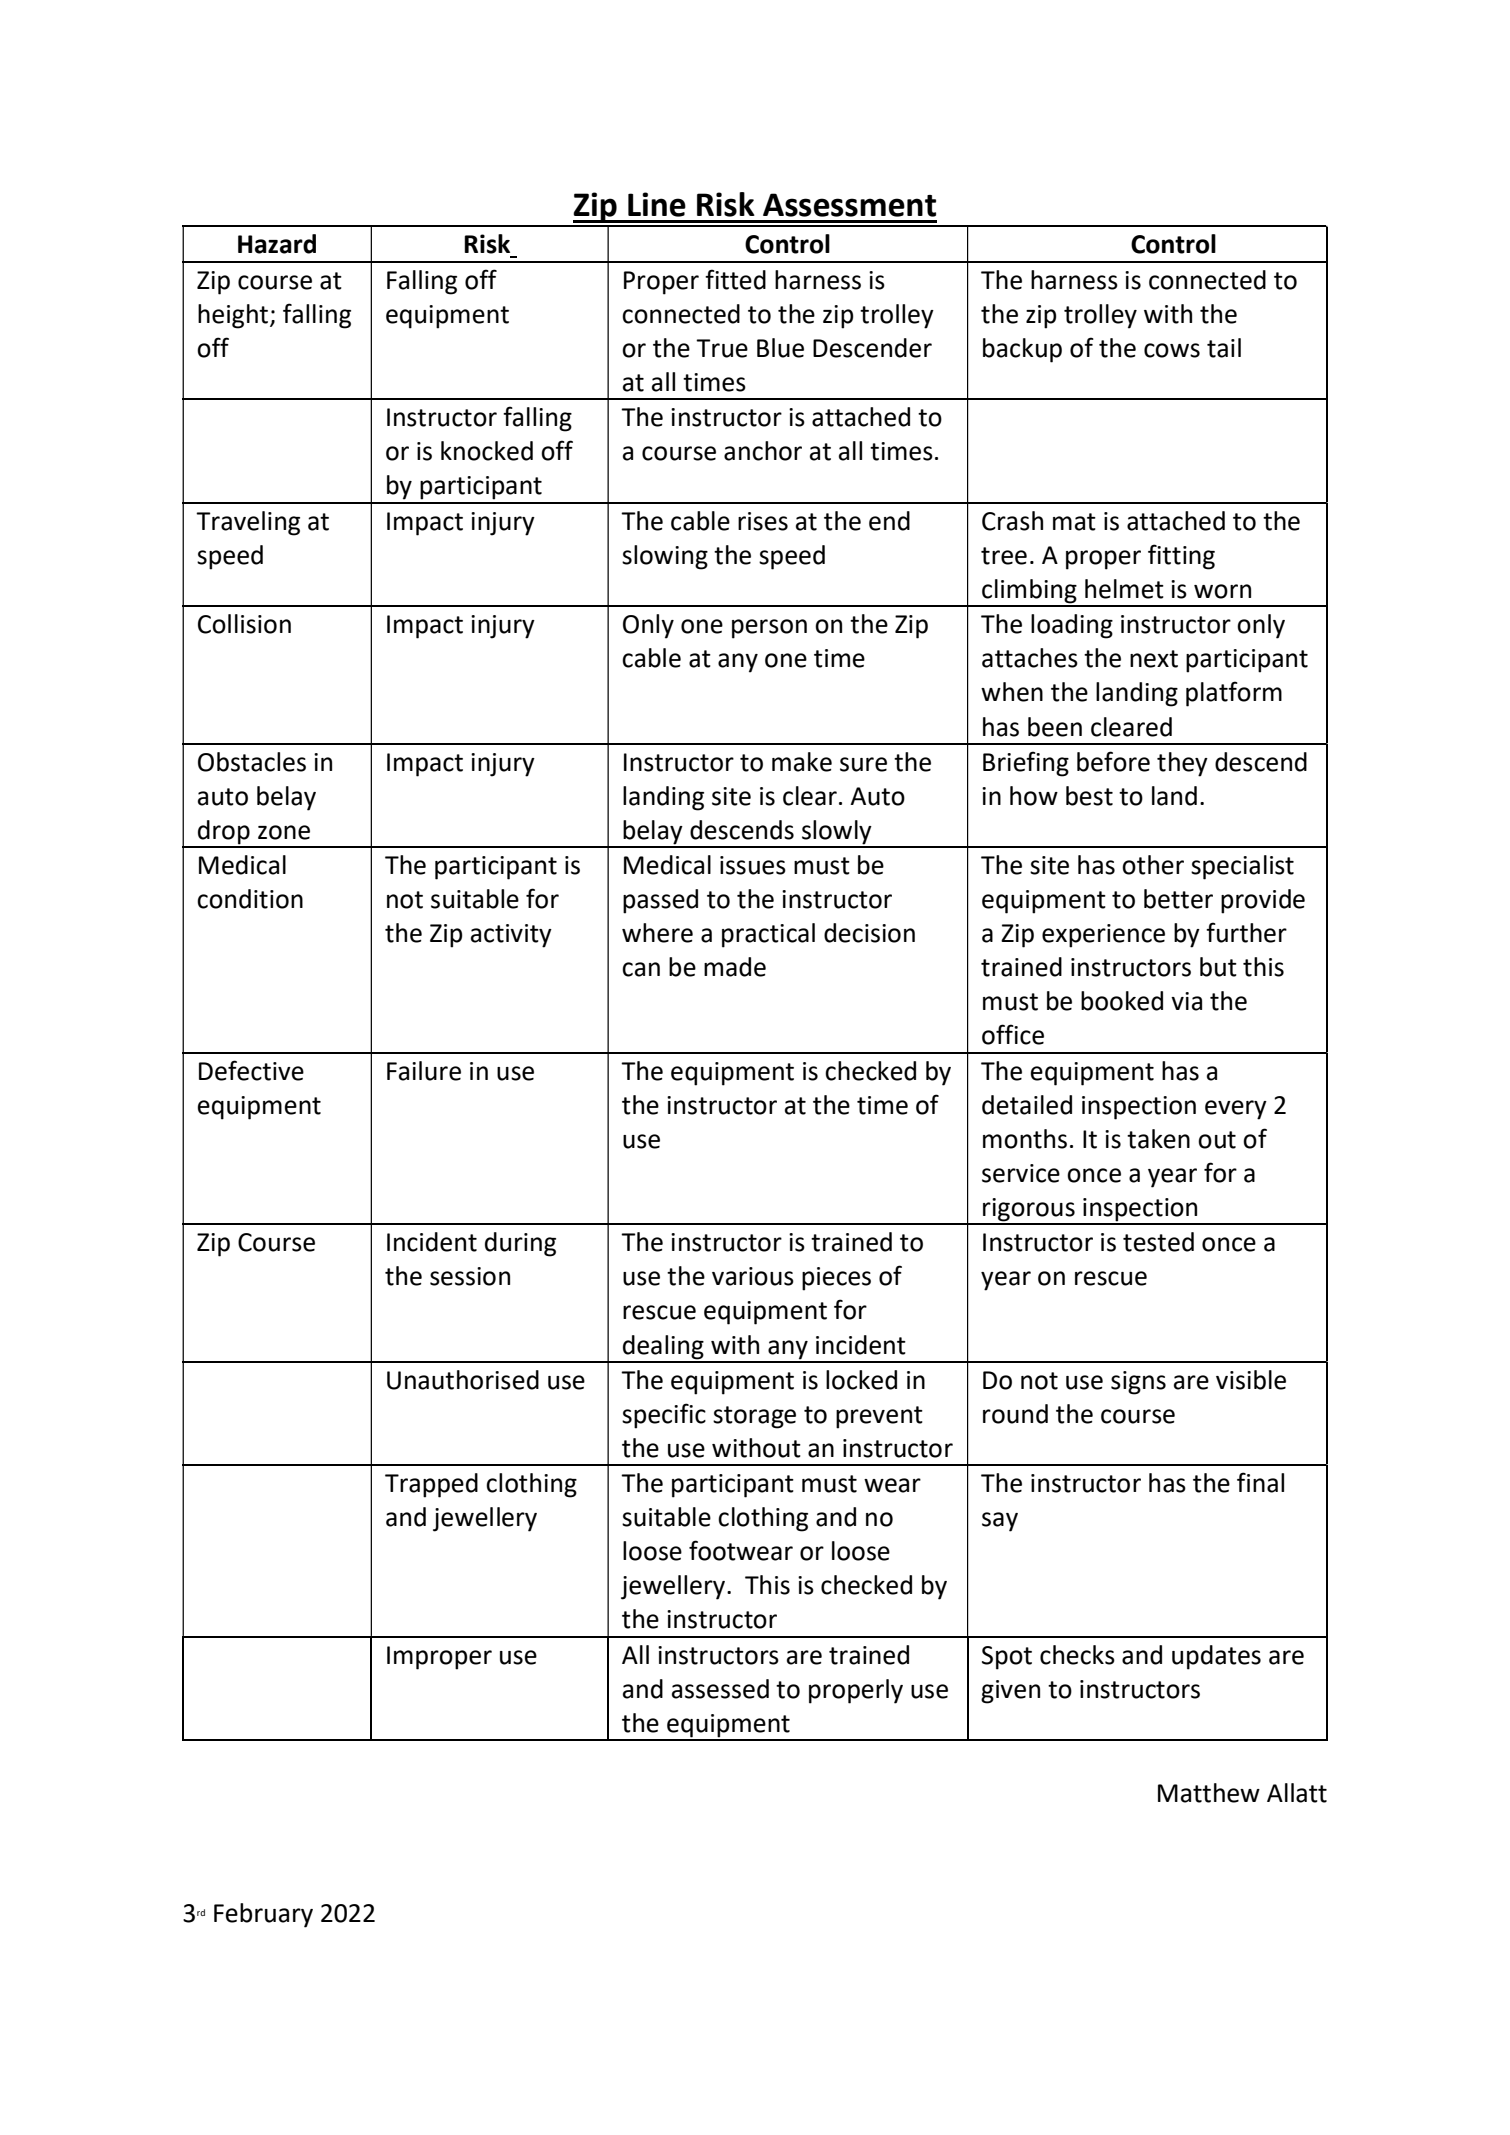 This screenshot has width=1510, height=2135. Describe the element at coordinates (424, 1071) in the screenshot. I see `Failure` at that location.
